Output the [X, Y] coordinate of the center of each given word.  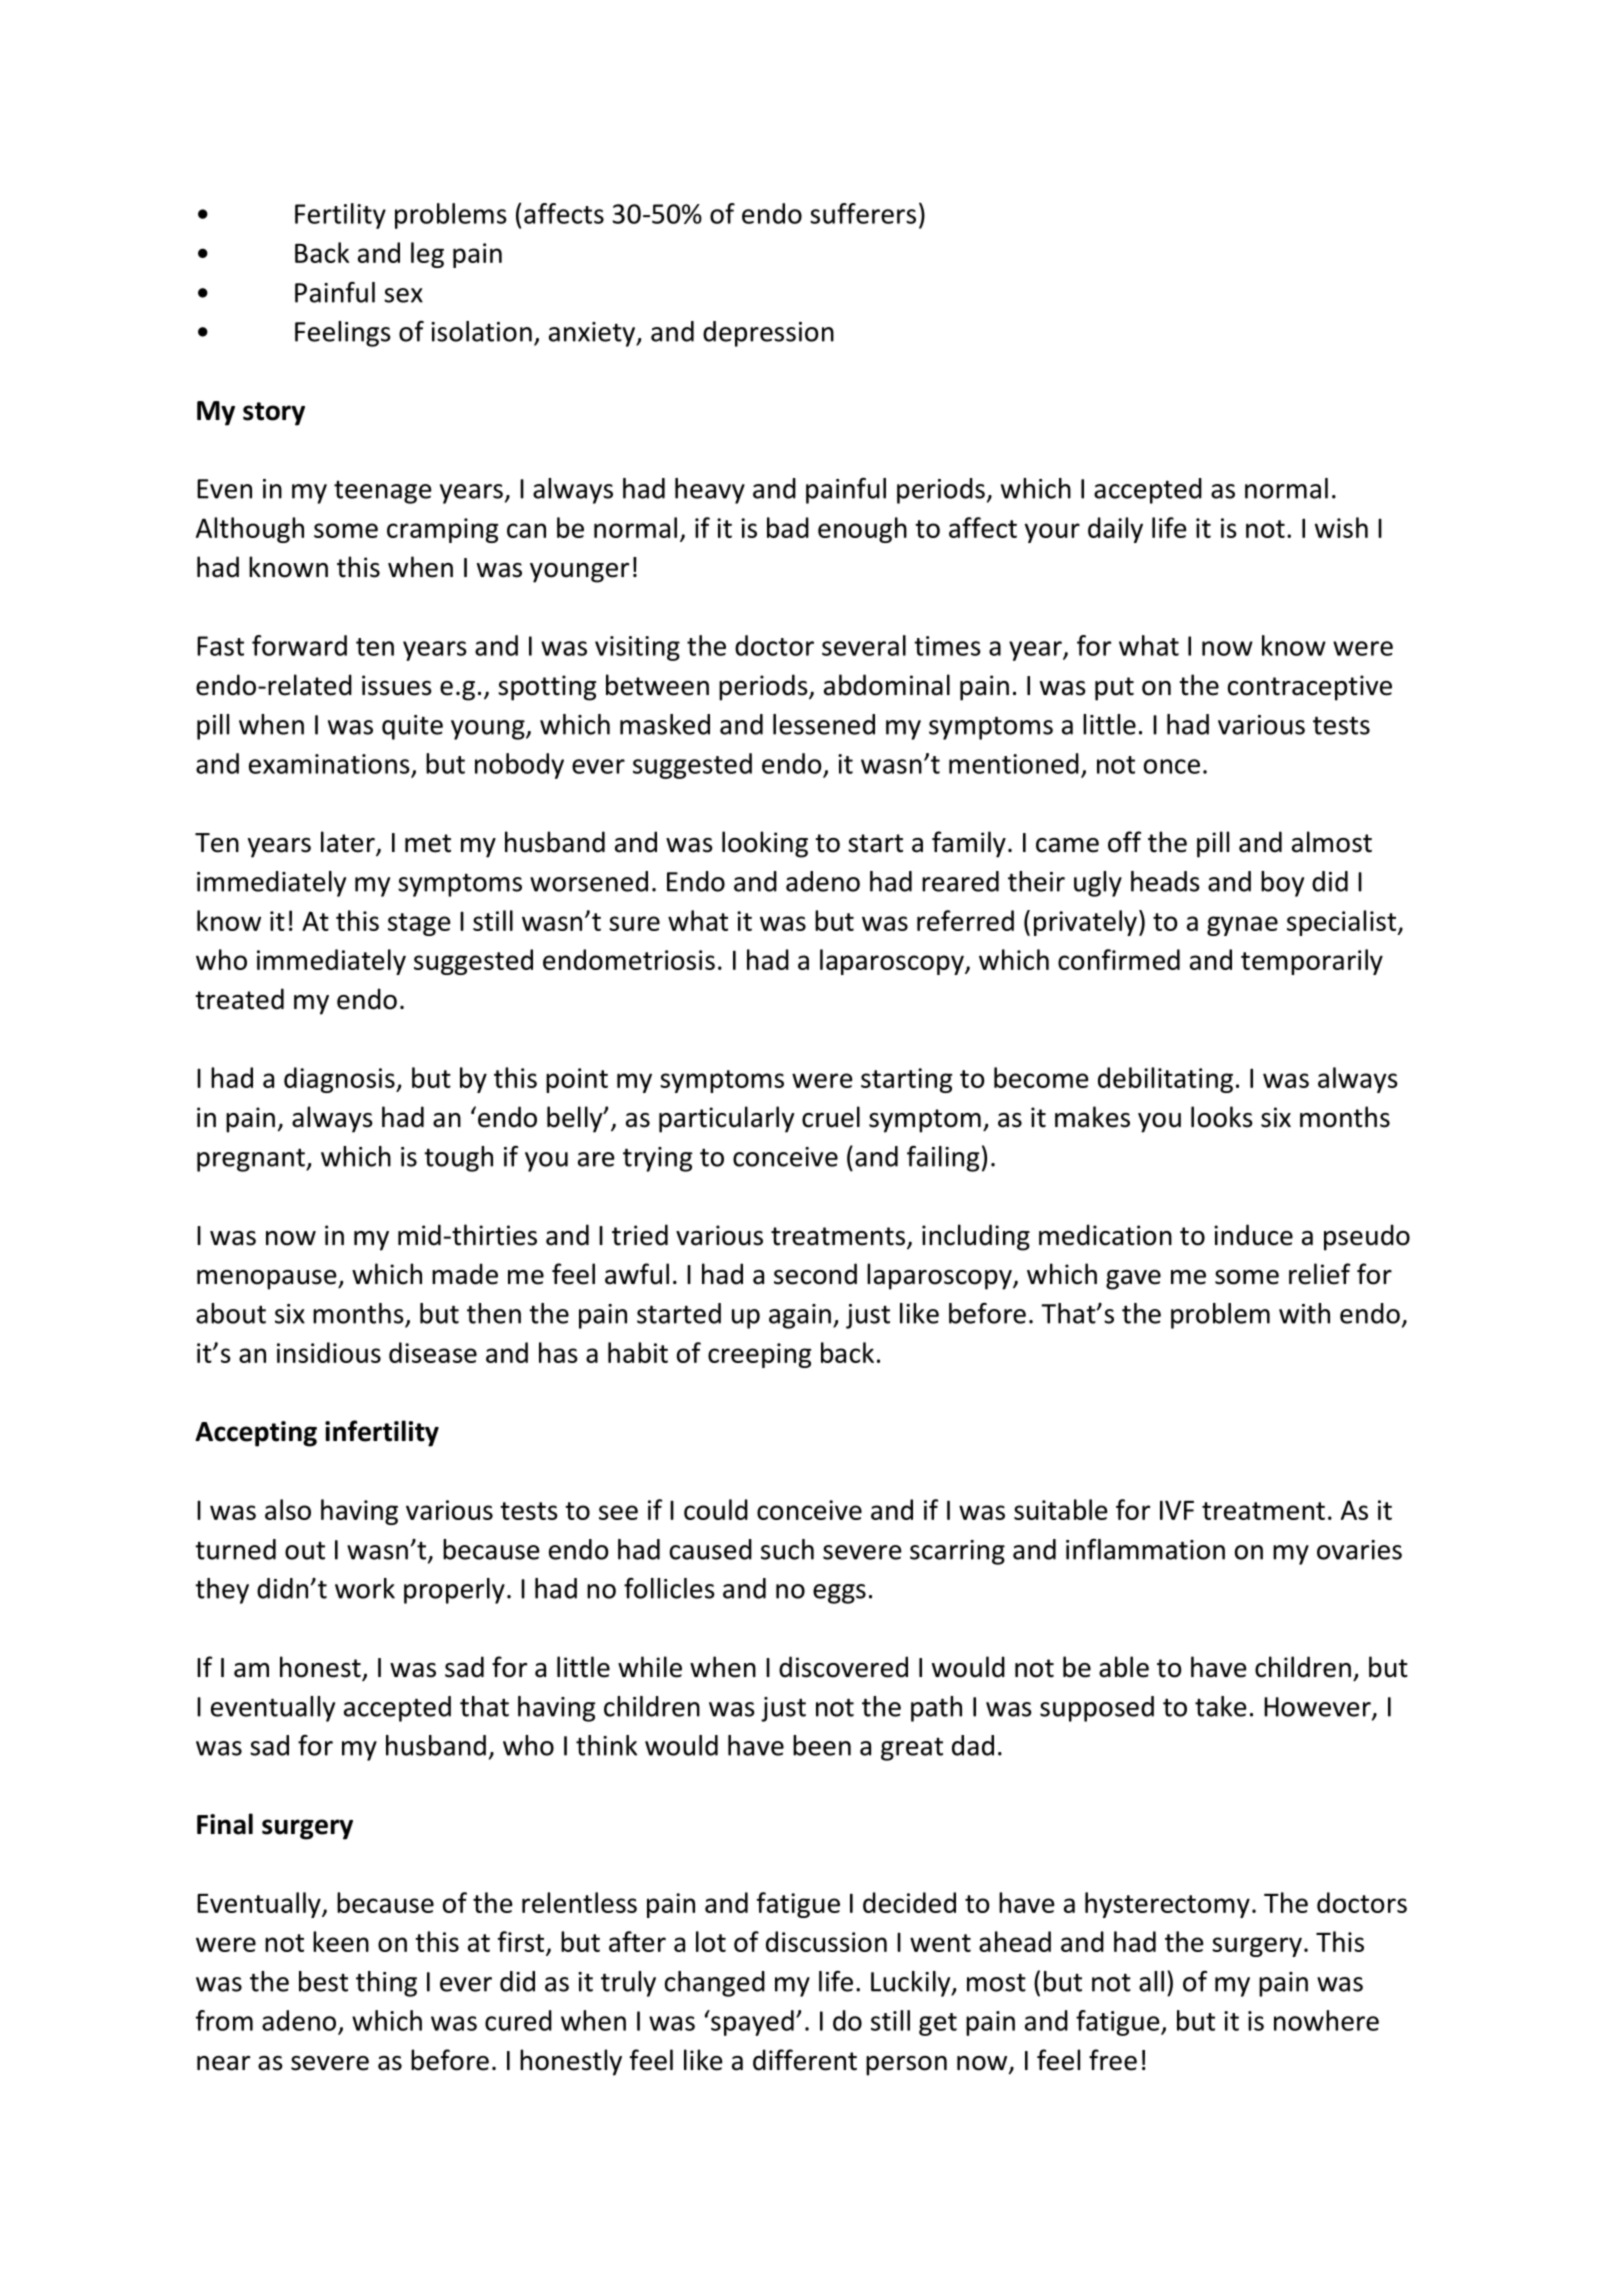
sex [403, 295]
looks [1222, 1117]
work [365, 1588]
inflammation [1145, 1549]
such [787, 1549]
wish [1341, 527]
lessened [824, 724]
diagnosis [340, 1080]
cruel [831, 1117]
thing [386, 1984]
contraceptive [1310, 688]
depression [768, 334]
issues [397, 685]
